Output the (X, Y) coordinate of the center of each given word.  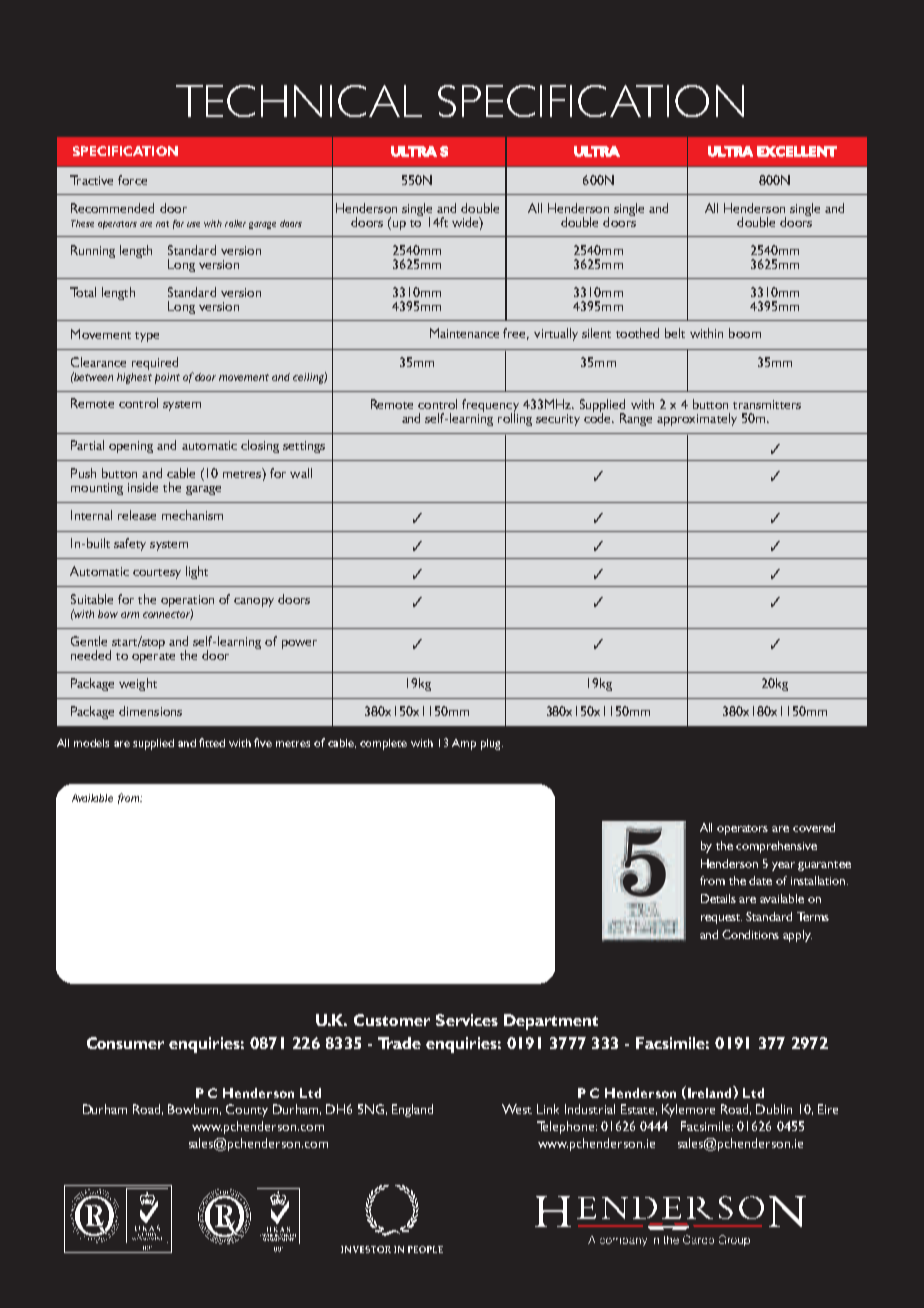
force (132, 180)
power (299, 644)
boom (745, 333)
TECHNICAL (299, 101)
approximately (697, 419)
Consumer (125, 1043)
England (412, 1110)
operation (187, 602)
